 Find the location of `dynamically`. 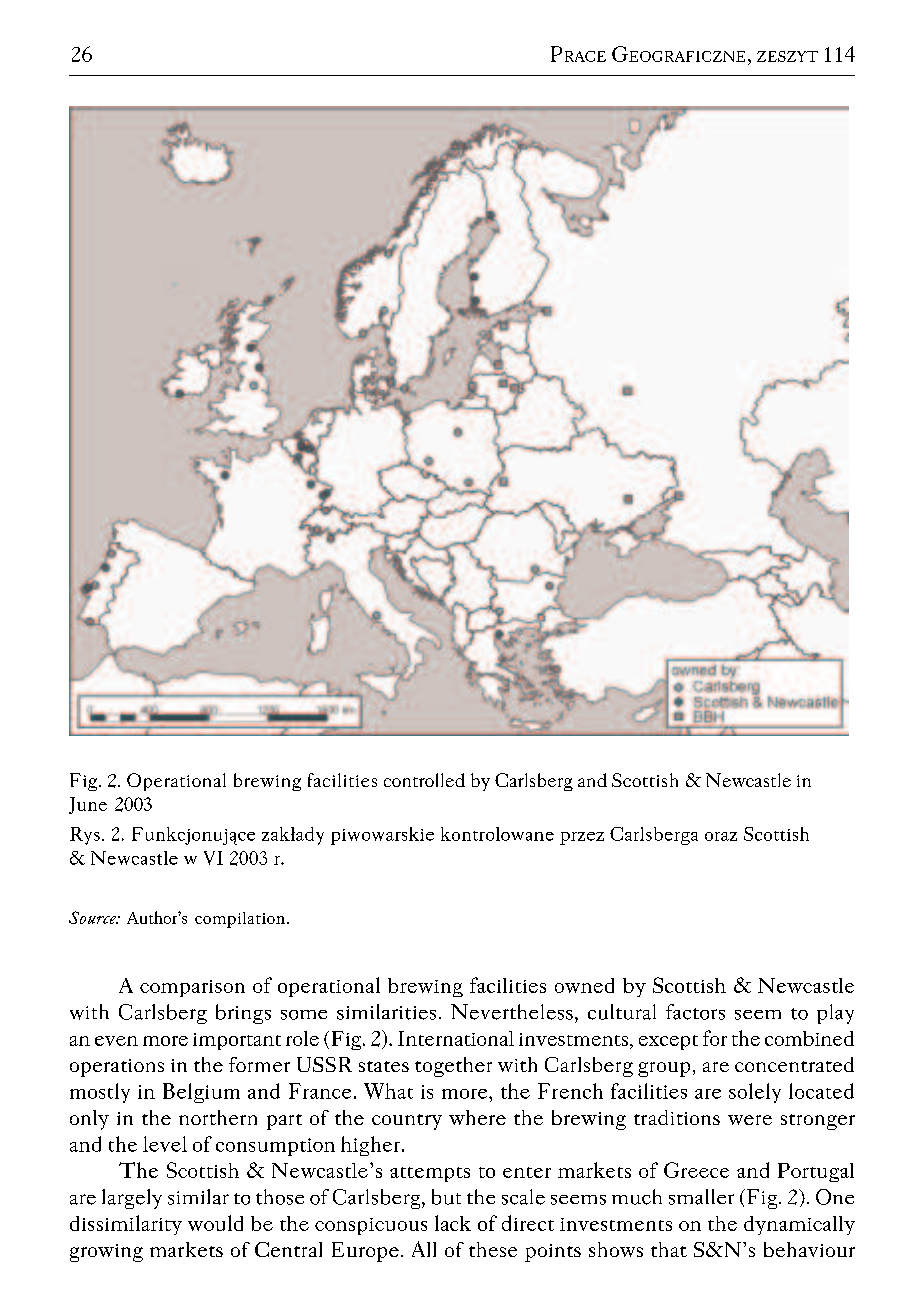

dynamically is located at coordinates (799, 1225).
